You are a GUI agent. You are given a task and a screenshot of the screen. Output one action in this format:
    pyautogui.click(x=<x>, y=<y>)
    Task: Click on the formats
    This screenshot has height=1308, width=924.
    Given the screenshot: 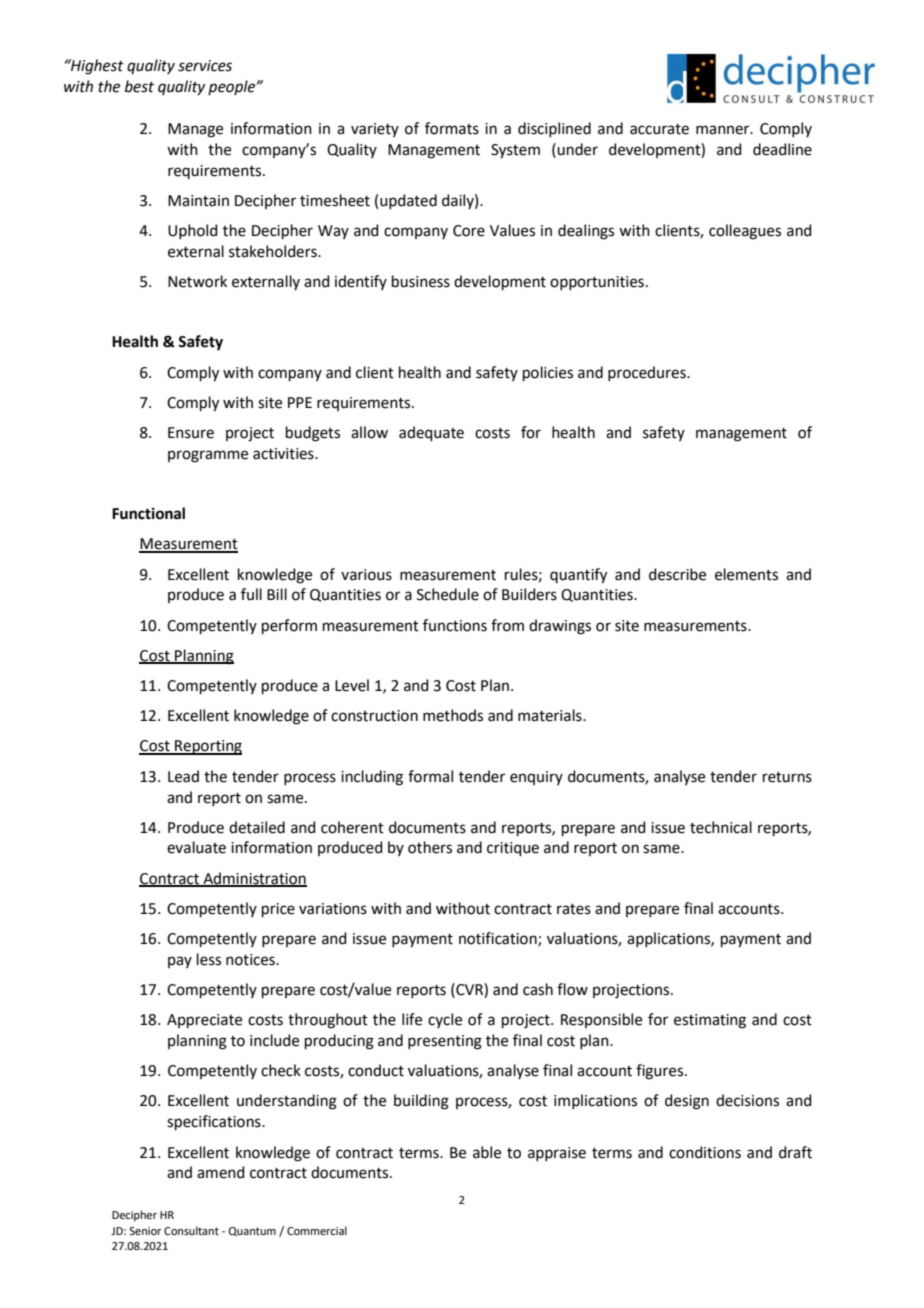 What is the action you would take?
    pyautogui.click(x=452, y=128)
